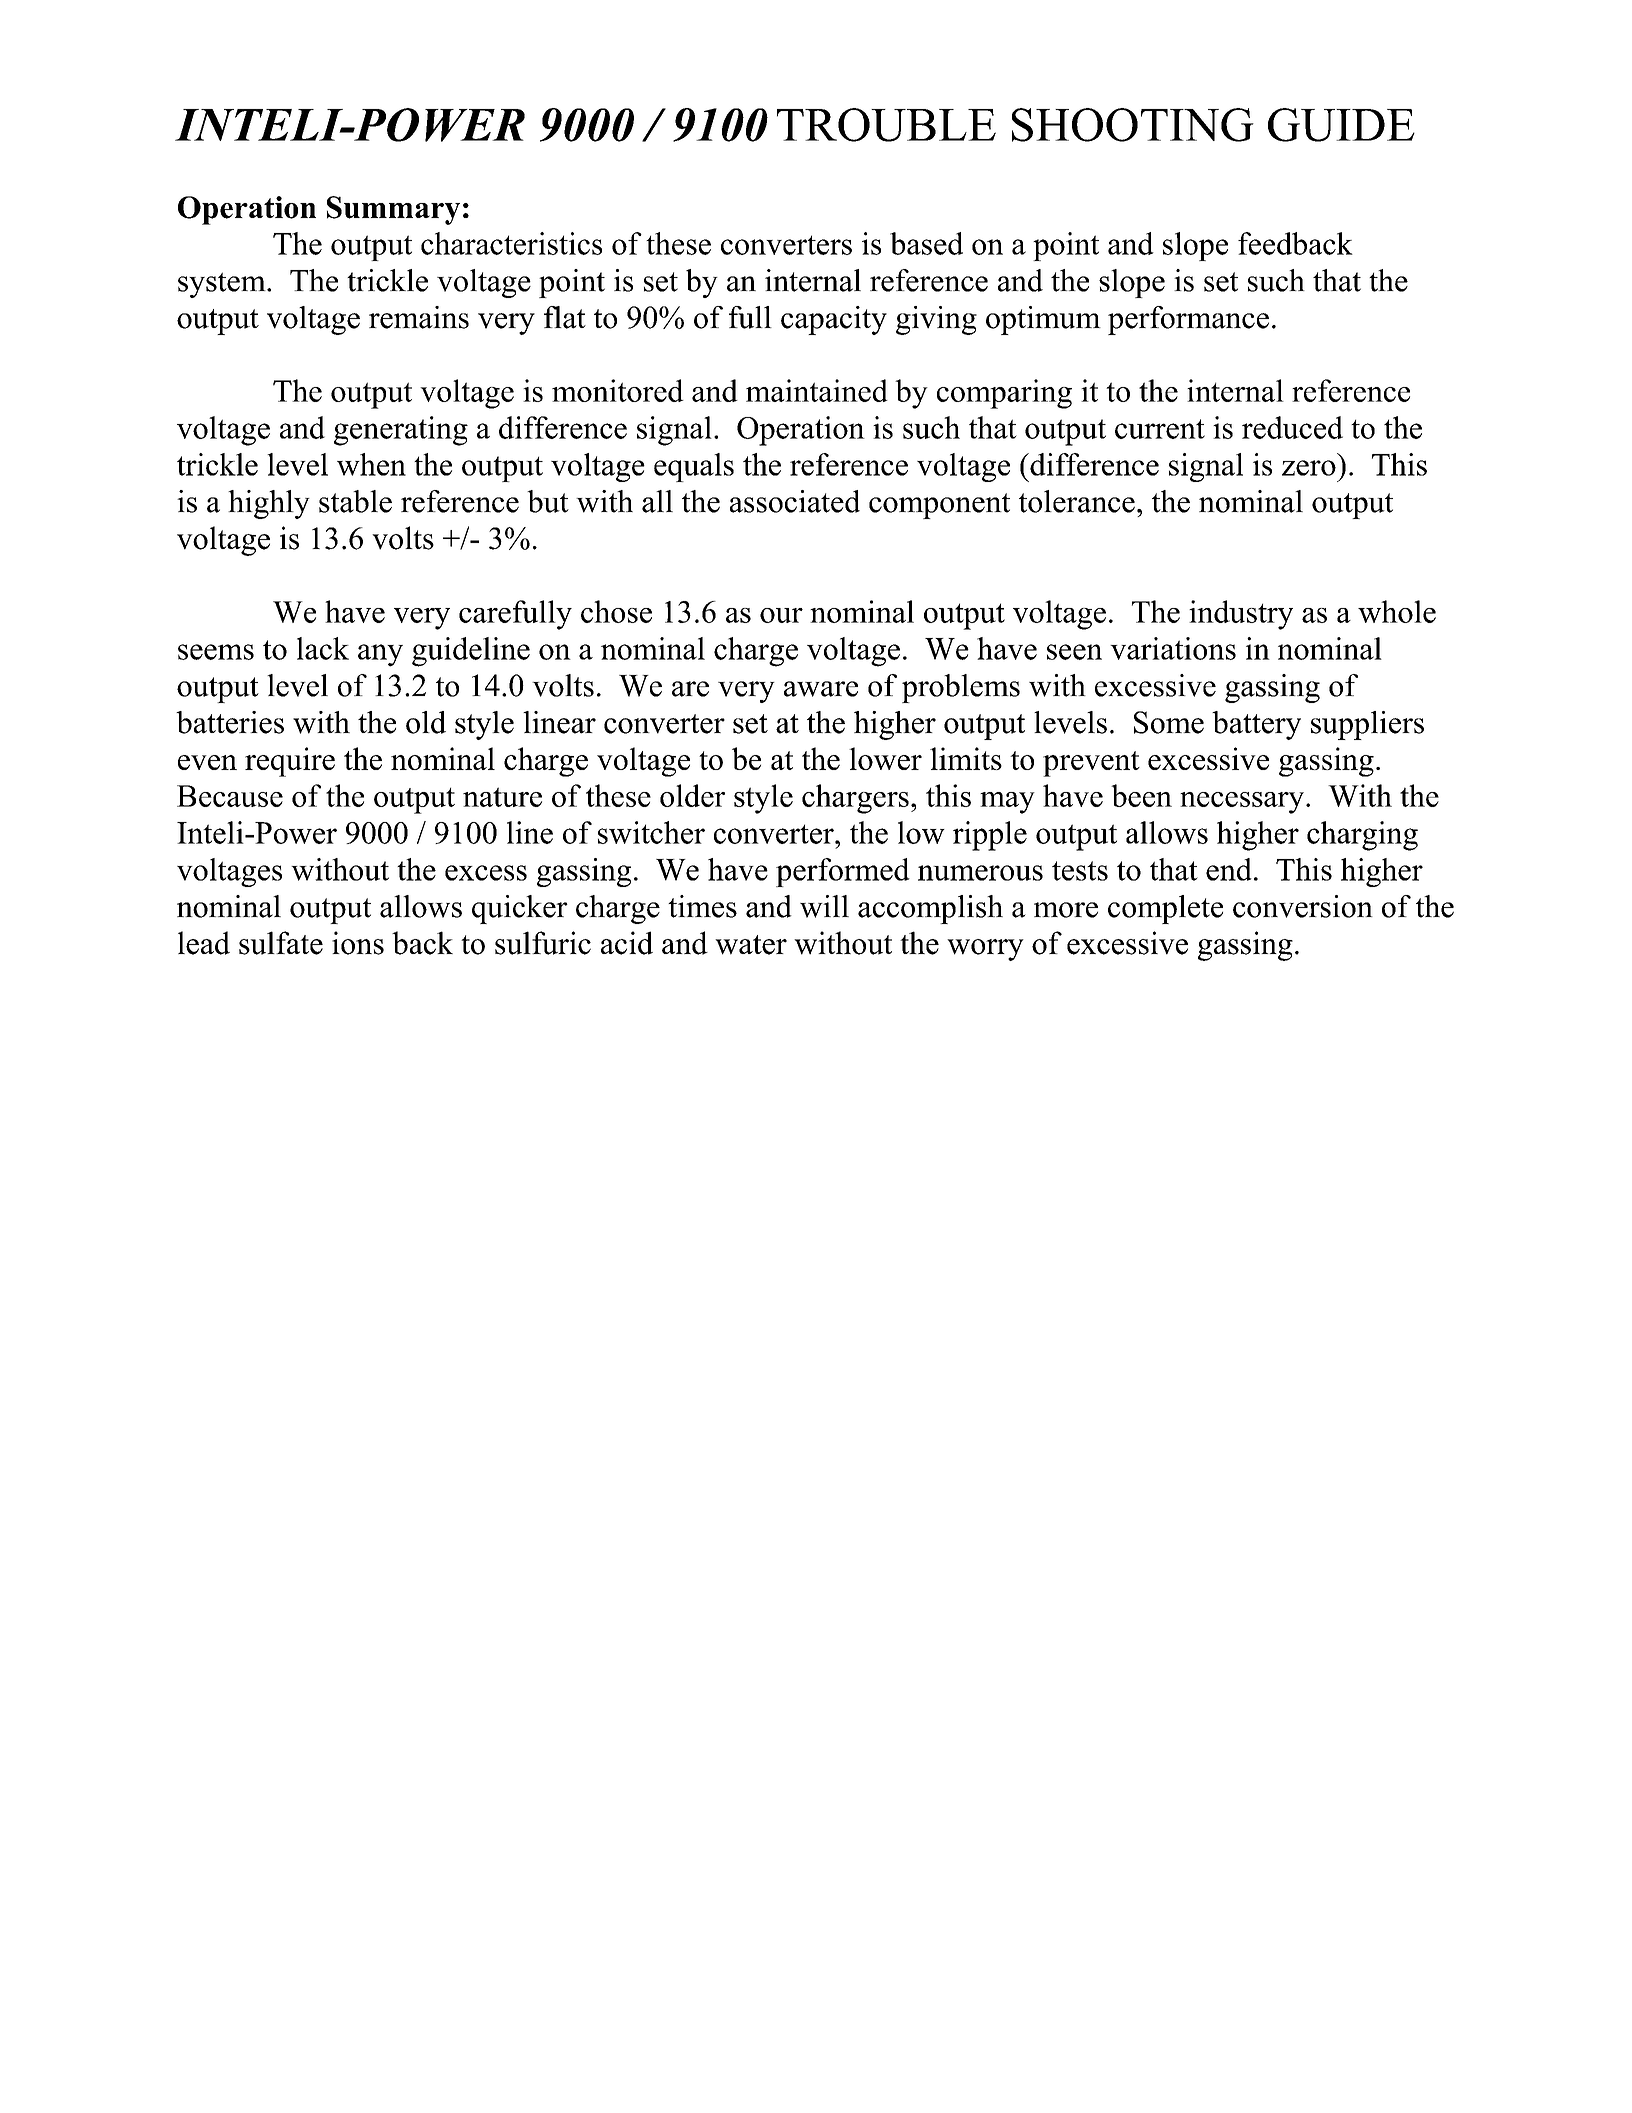  Describe the element at coordinates (380, 655) in the screenshot. I see `any` at that location.
